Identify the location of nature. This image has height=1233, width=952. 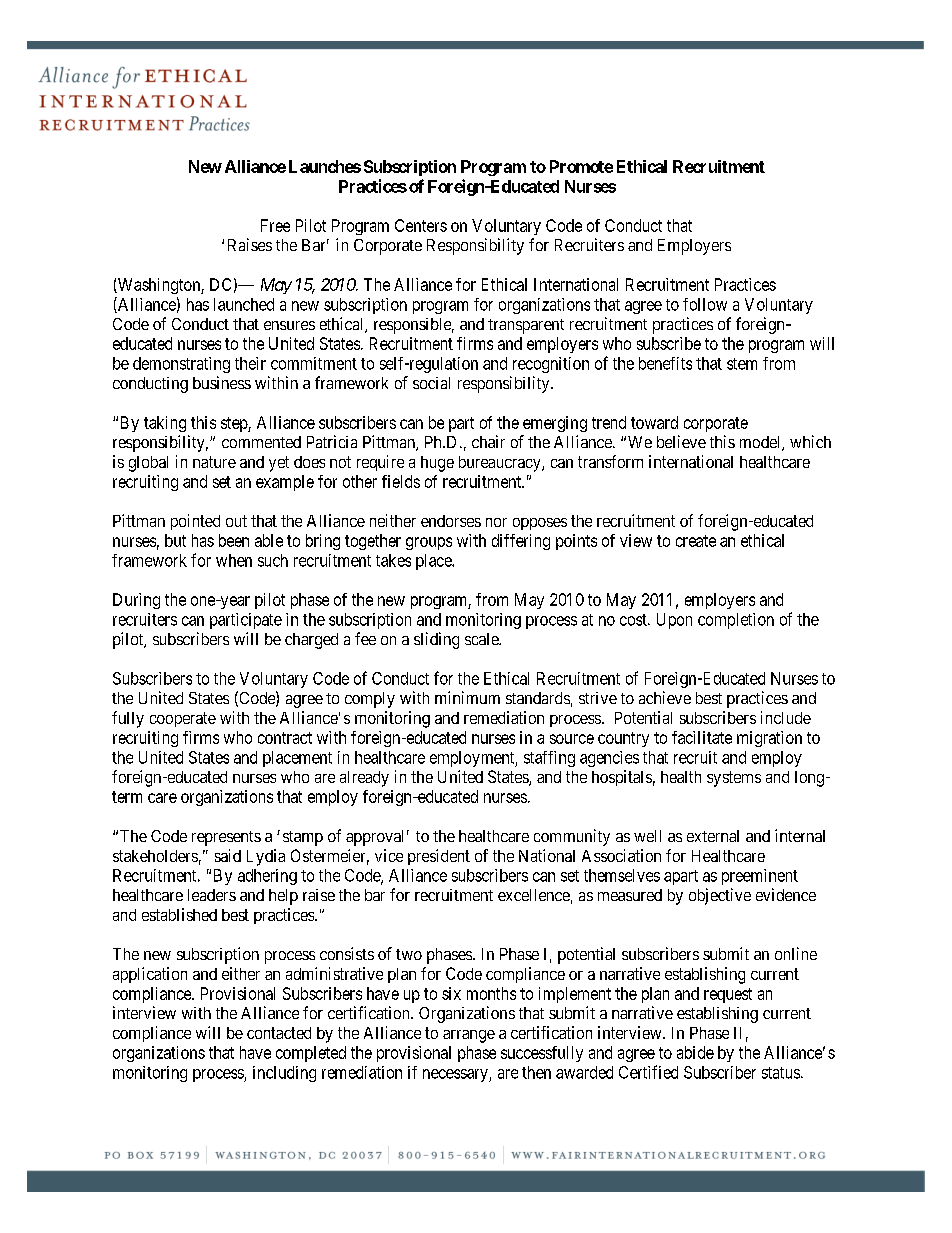
(214, 462).
